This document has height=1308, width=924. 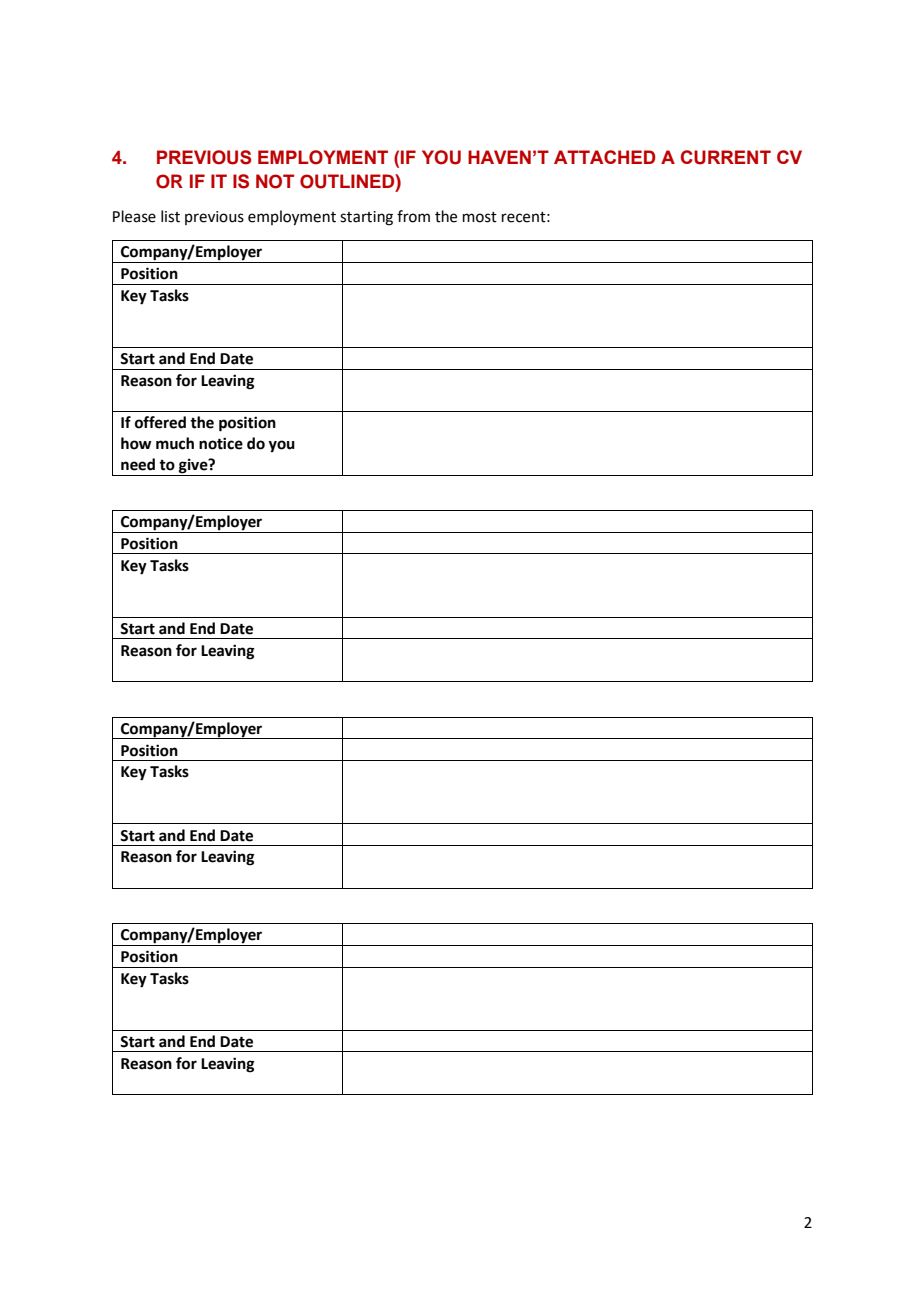 I want to click on need, so click(x=138, y=464).
